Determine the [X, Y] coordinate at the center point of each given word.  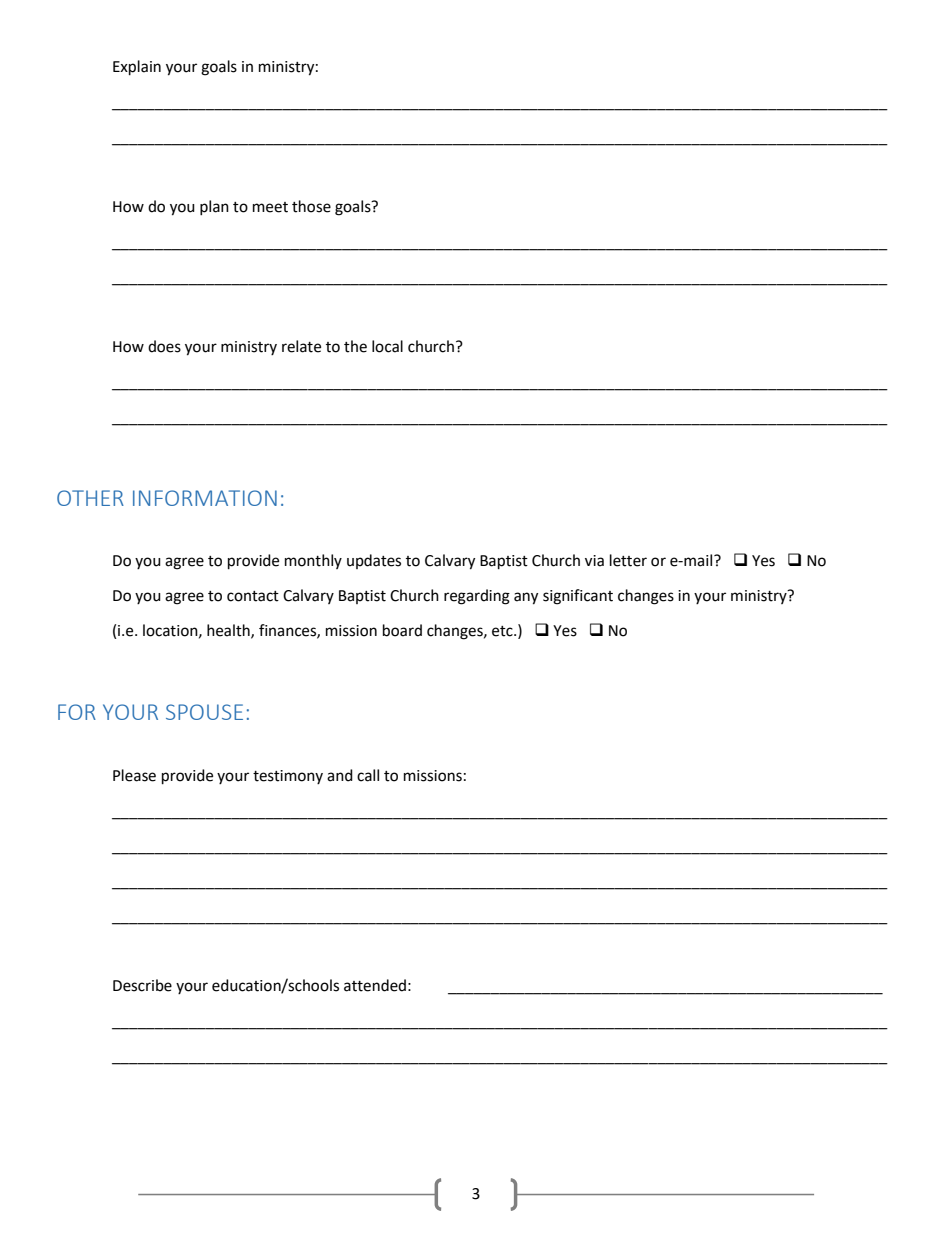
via [594, 561]
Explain [137, 68]
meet [270, 207]
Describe [142, 985]
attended [375, 985]
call [368, 775]
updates [374, 561]
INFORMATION [205, 498]
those [311, 206]
